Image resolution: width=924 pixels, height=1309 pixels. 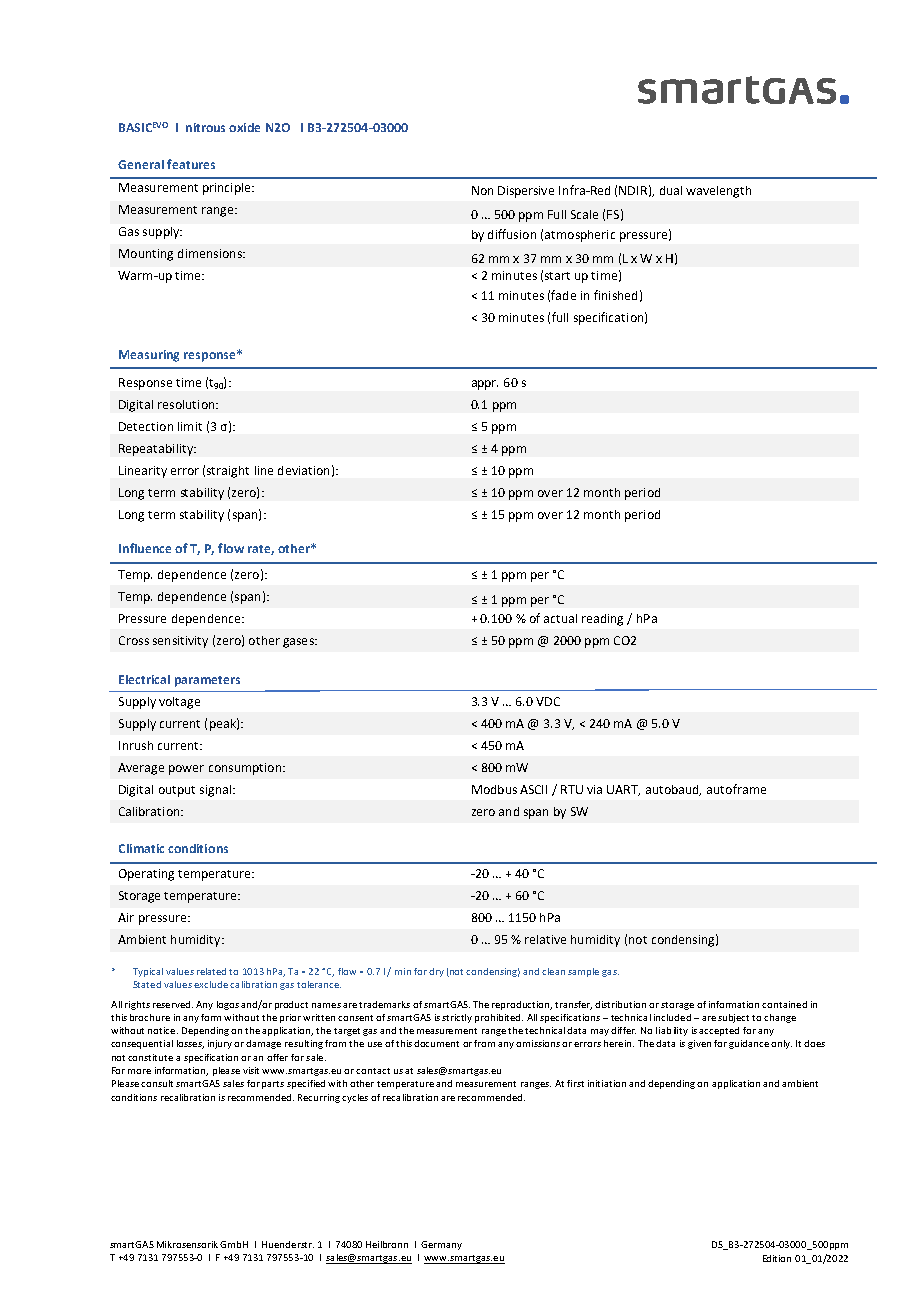 I want to click on dry, so click(x=436, y=972).
